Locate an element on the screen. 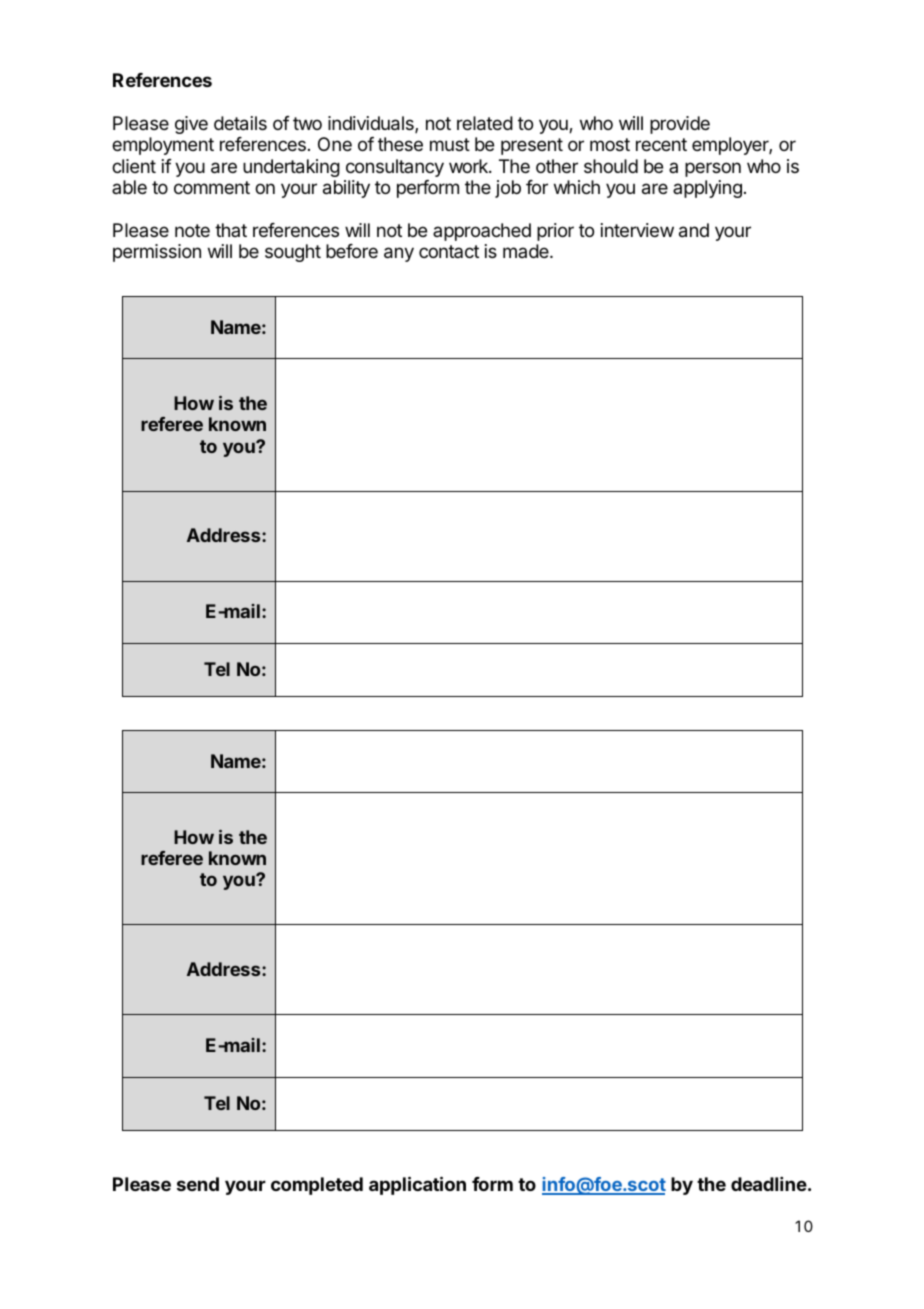 This screenshot has width=924, height=1309. application is located at coordinates (417, 1185).
